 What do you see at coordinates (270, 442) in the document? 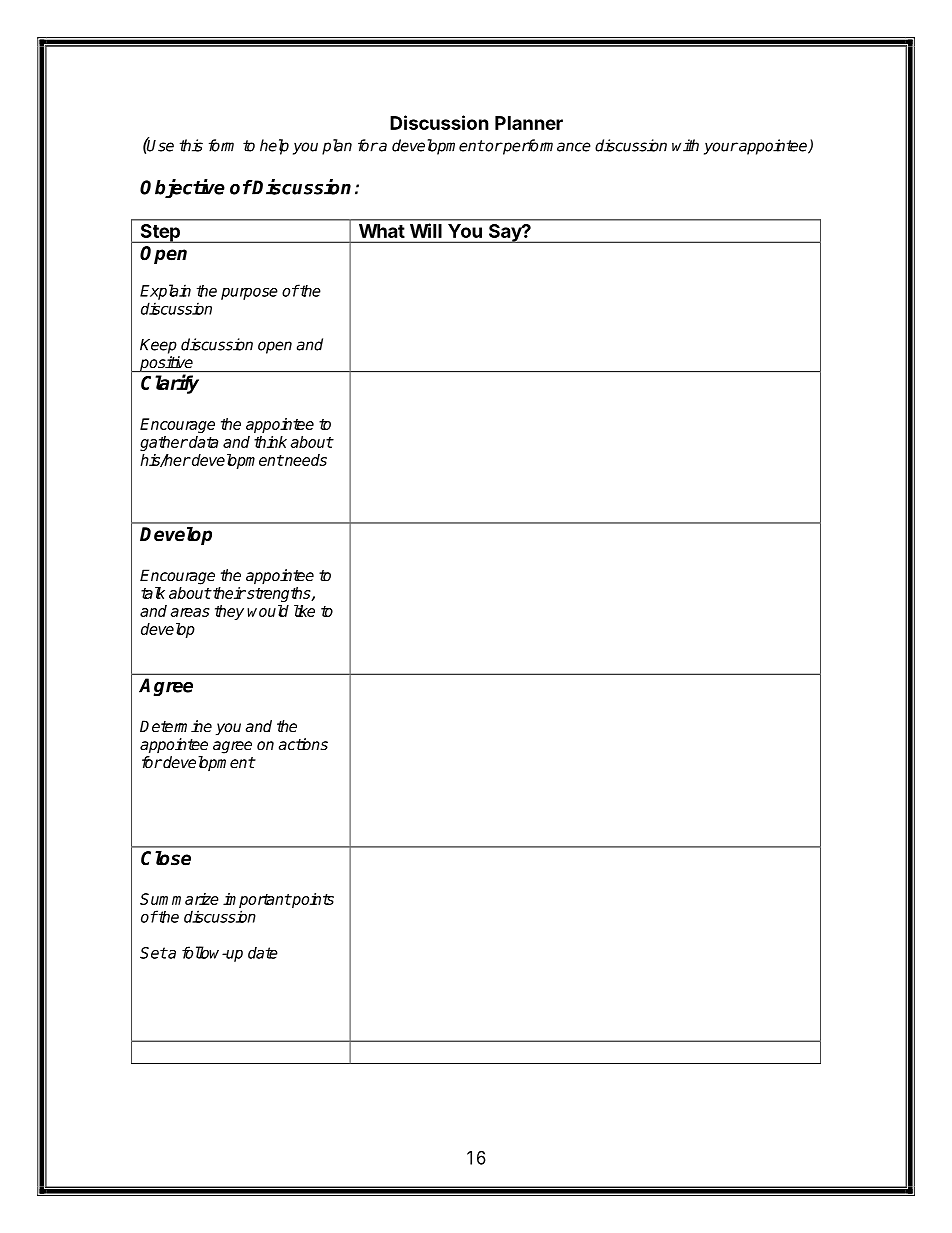
I see `think` at bounding box center [270, 442].
